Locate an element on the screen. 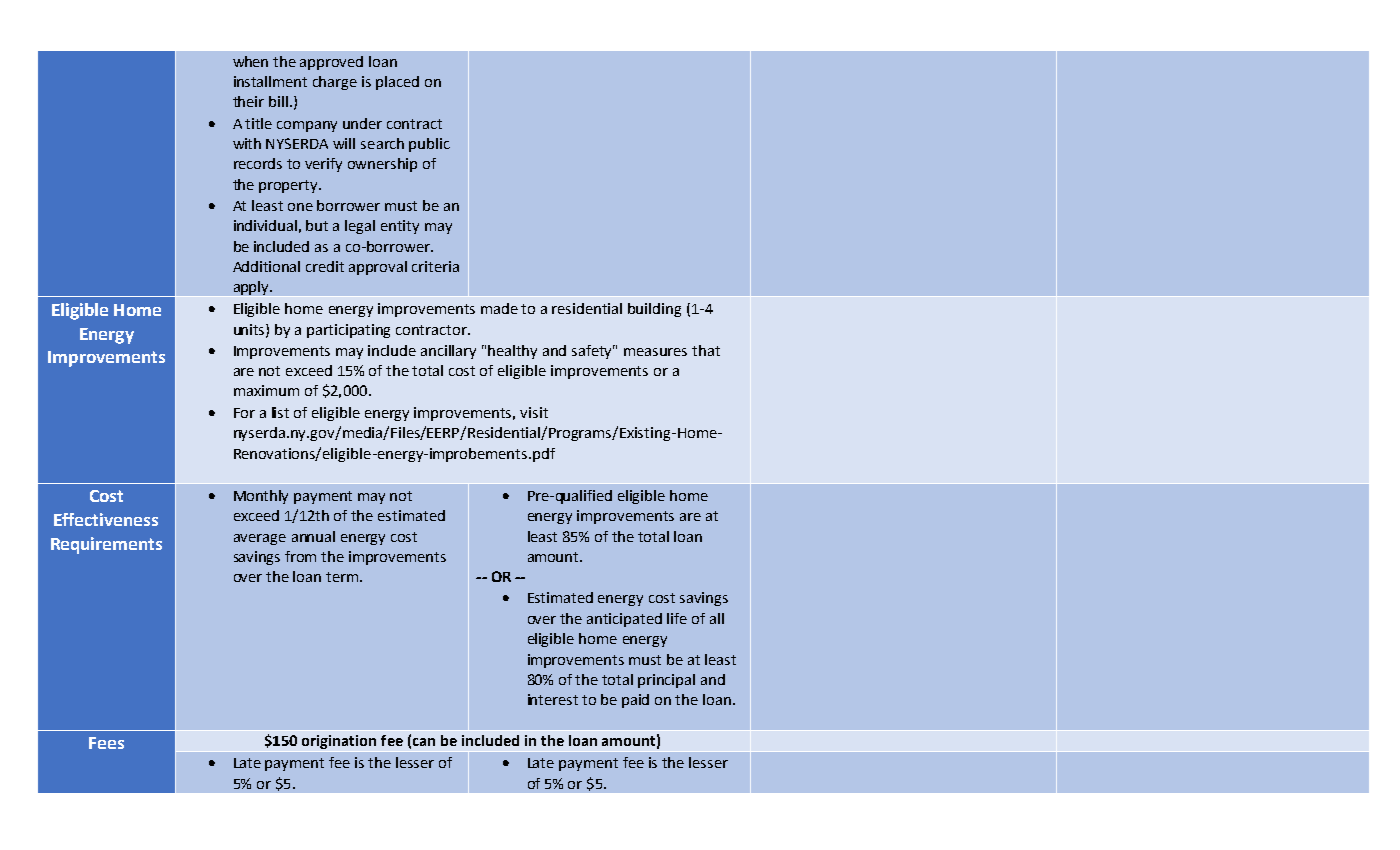 The height and width of the screenshot is (850, 1400). placed is located at coordinates (397, 83).
